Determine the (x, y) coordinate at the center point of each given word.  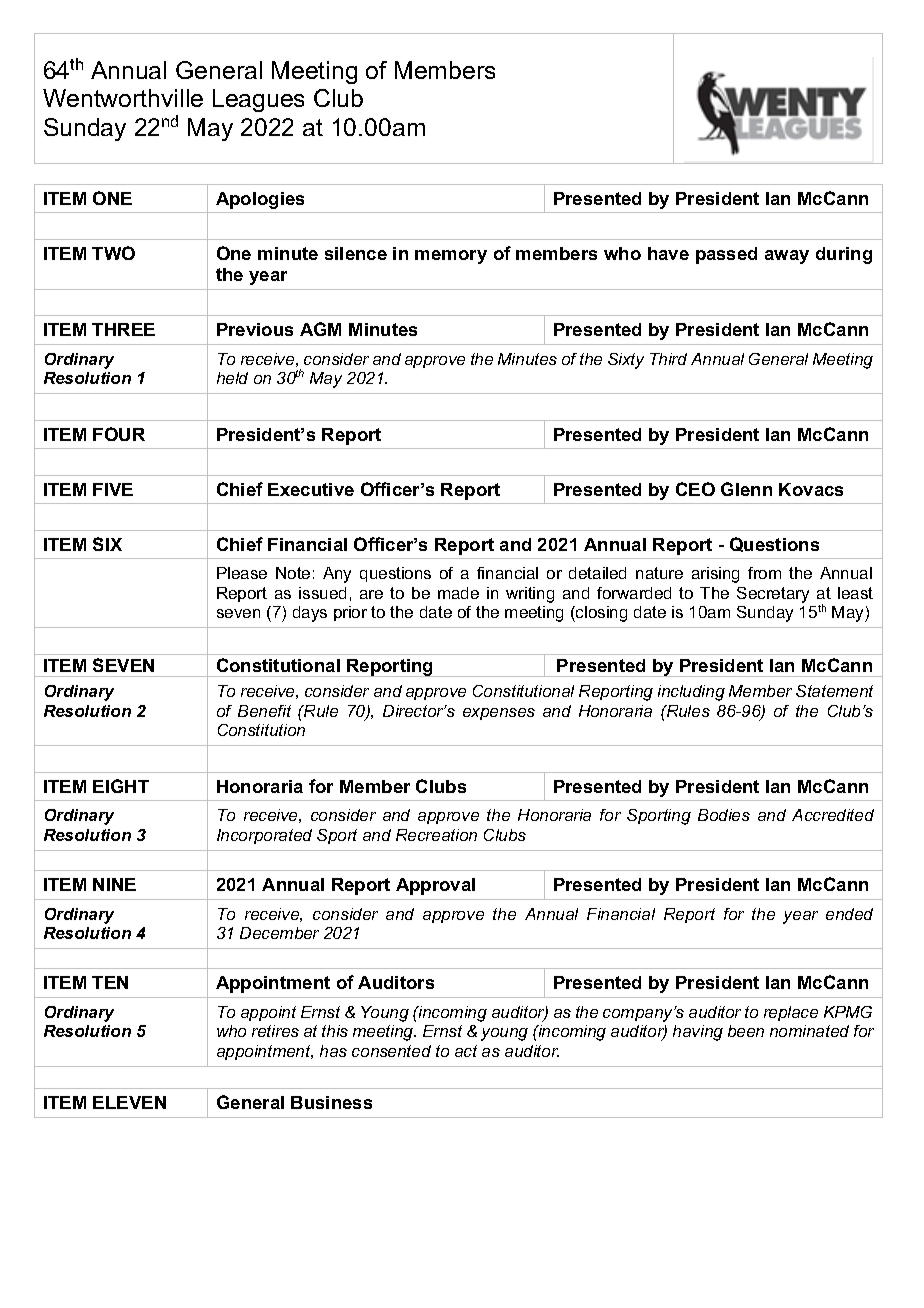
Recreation (436, 835)
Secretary (773, 595)
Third (668, 359)
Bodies (724, 815)
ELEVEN (129, 1102)
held (232, 378)
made (458, 593)
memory (451, 257)
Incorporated (264, 836)
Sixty (626, 361)
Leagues (258, 100)
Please (242, 573)
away (787, 257)
